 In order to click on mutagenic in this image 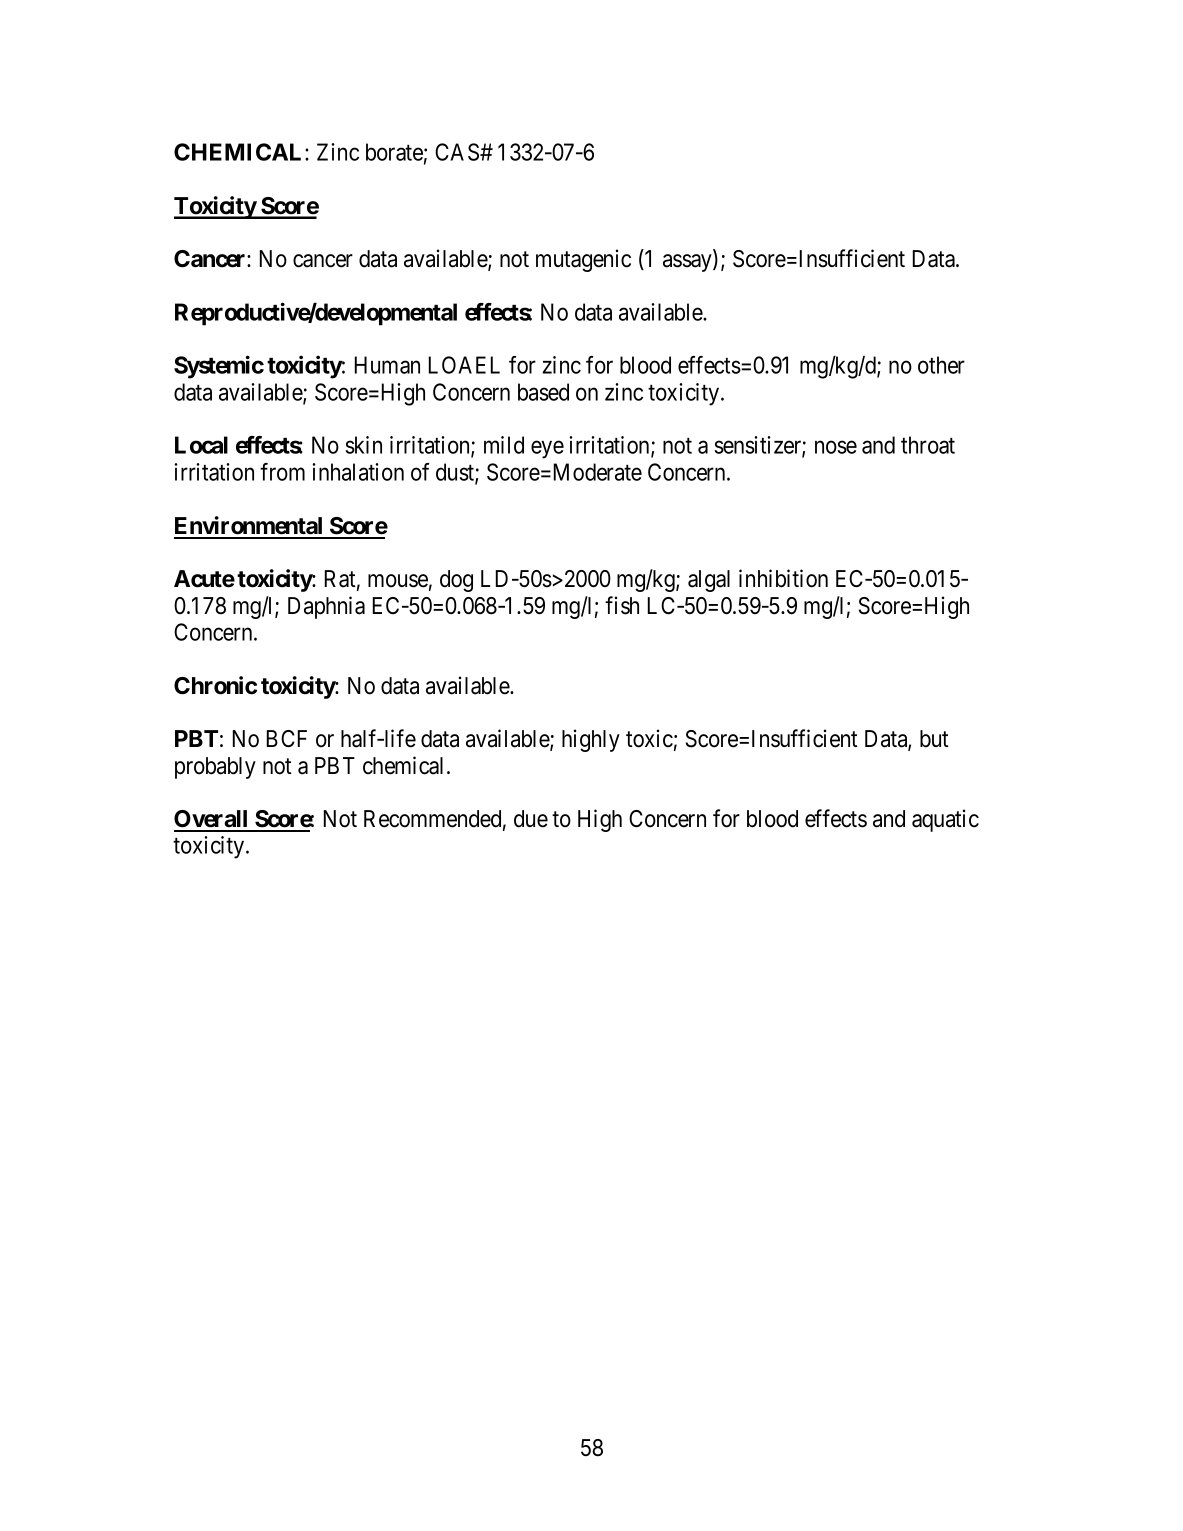, I will do `click(583, 260)`.
